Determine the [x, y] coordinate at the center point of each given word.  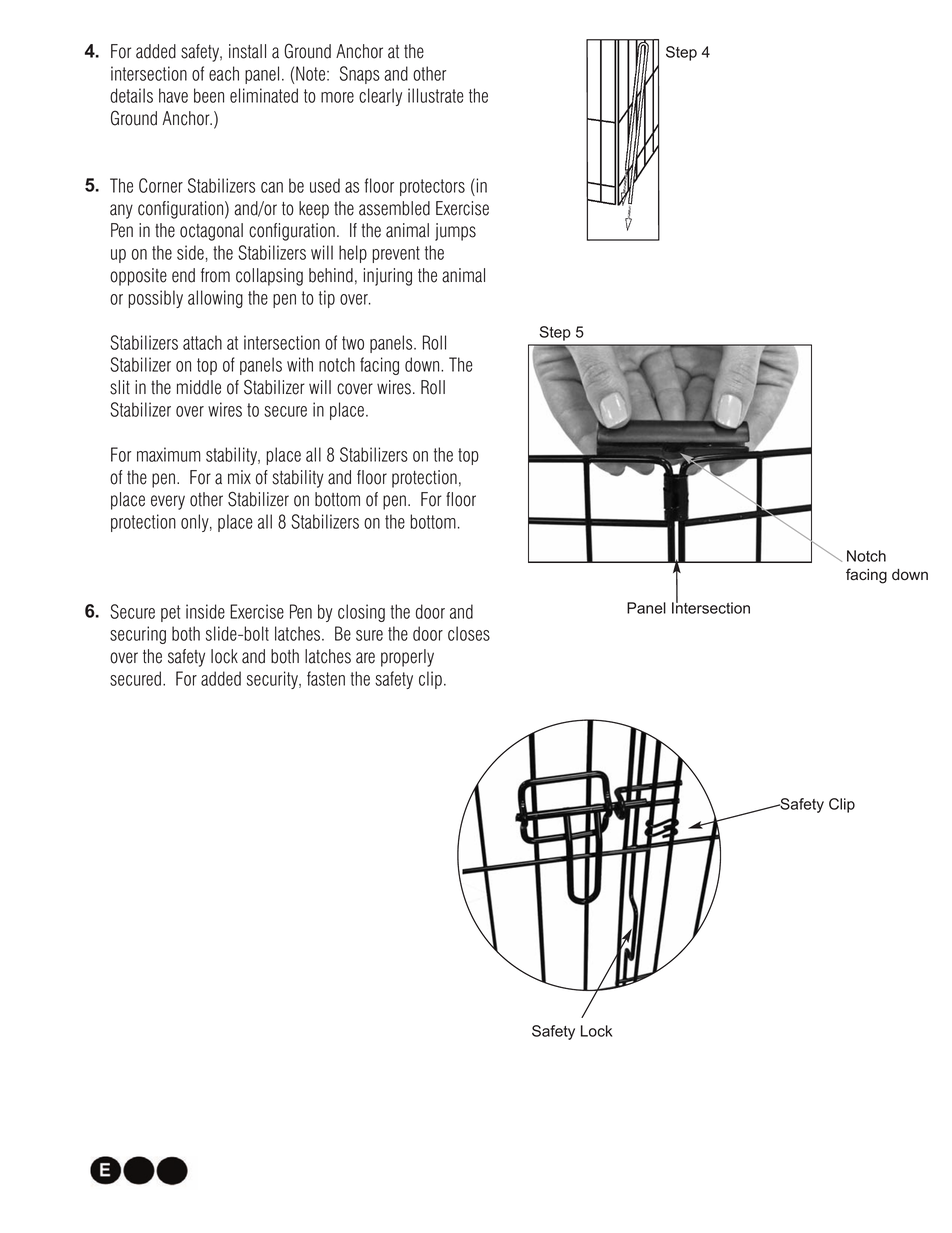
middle [199, 387]
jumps [455, 232]
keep [314, 210]
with [300, 364]
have [173, 95]
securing [138, 635]
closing [361, 613]
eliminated [264, 95]
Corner [161, 185]
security [273, 680]
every [168, 502]
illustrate [436, 95]
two [353, 343]
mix [239, 477]
